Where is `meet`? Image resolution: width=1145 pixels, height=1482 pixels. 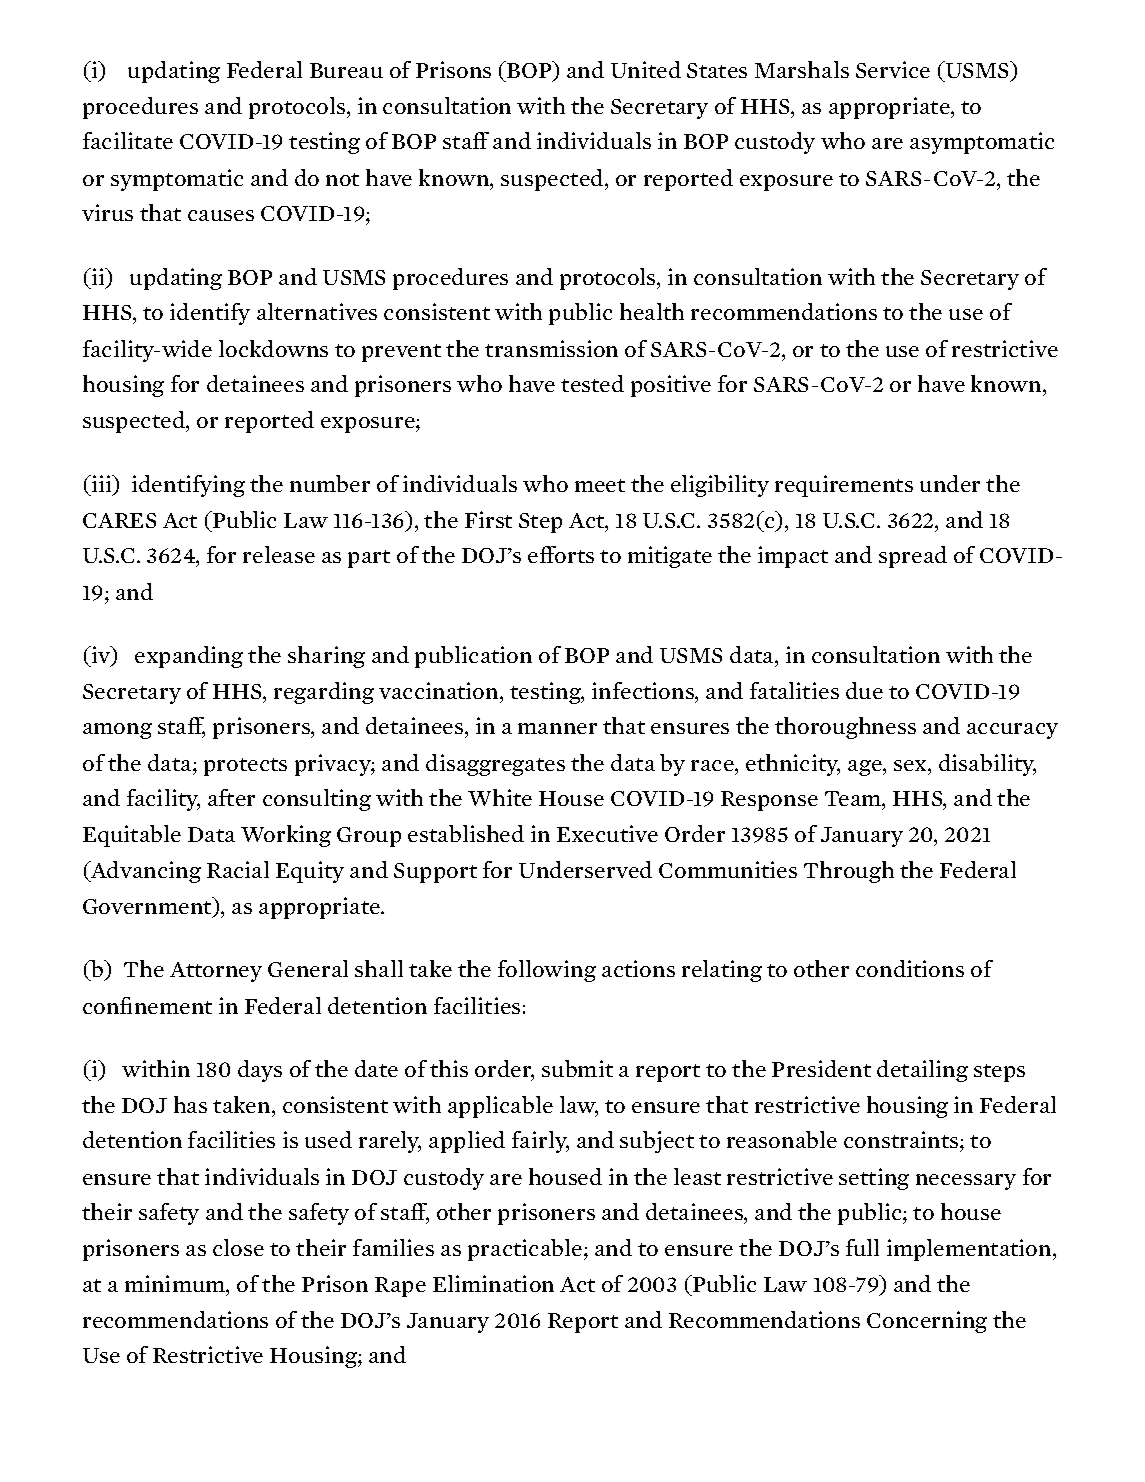
meet is located at coordinates (600, 485).
